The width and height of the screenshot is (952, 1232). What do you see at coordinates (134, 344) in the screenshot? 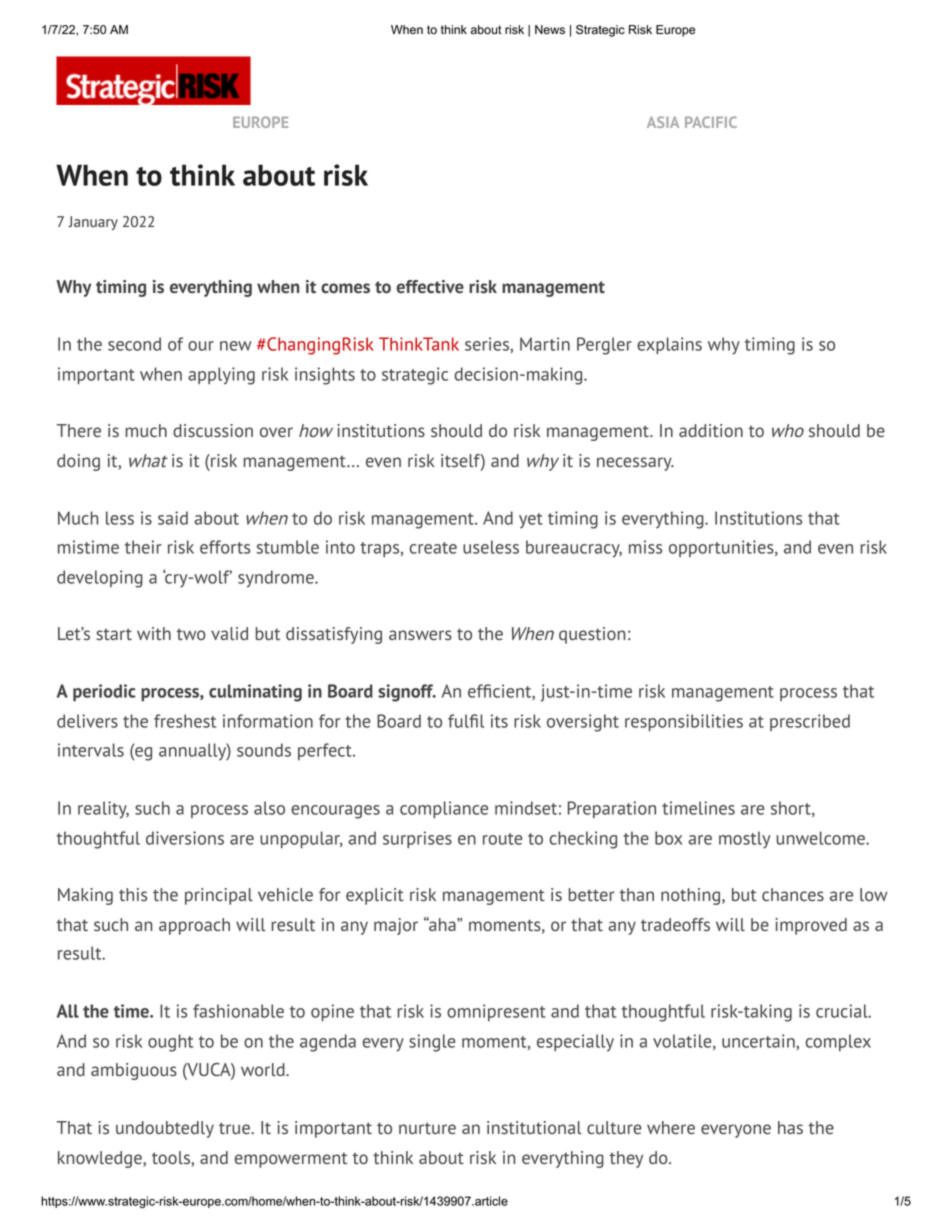
I see `second` at bounding box center [134, 344].
